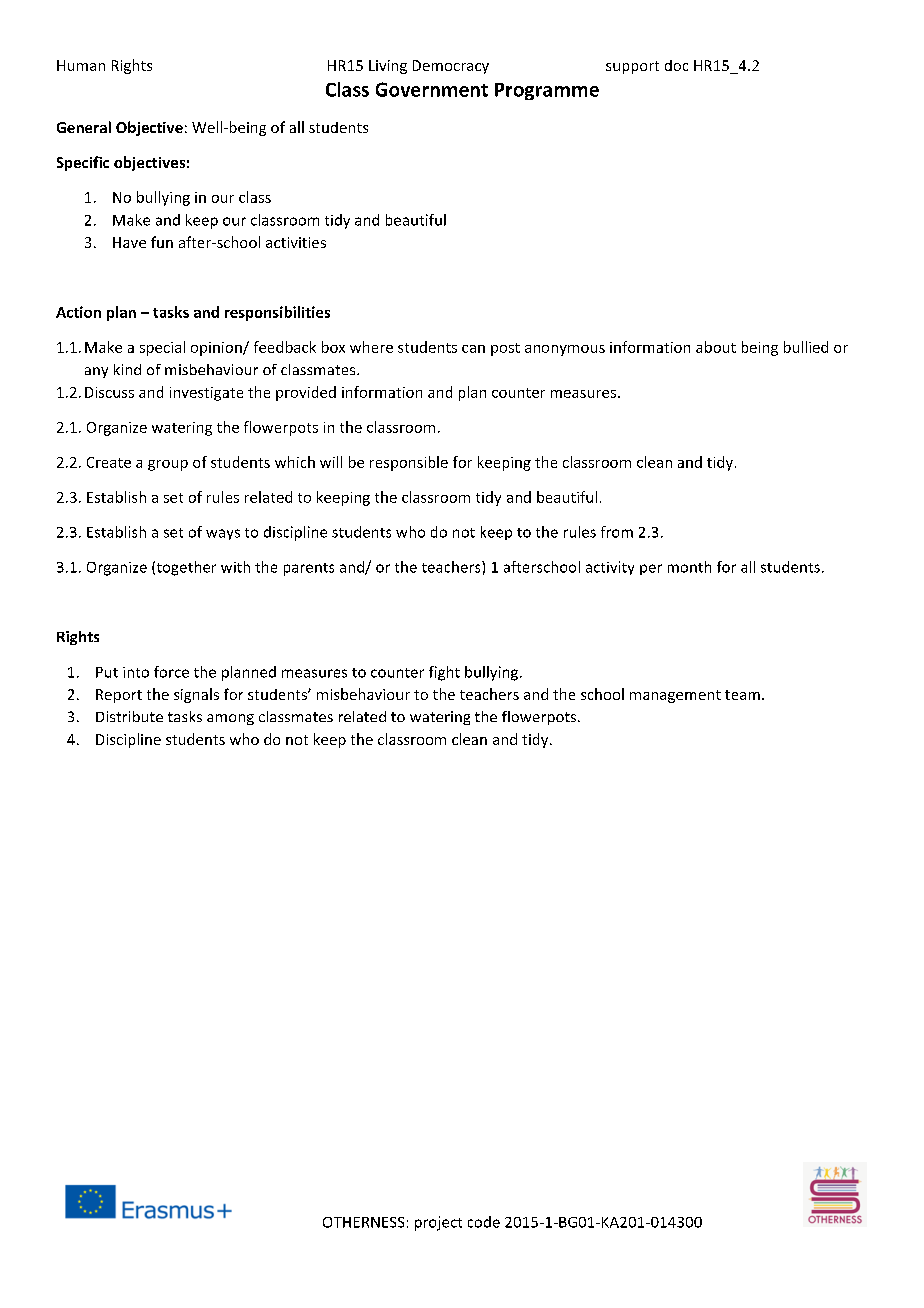 The height and width of the screenshot is (1308, 924). I want to click on General, so click(84, 127).
